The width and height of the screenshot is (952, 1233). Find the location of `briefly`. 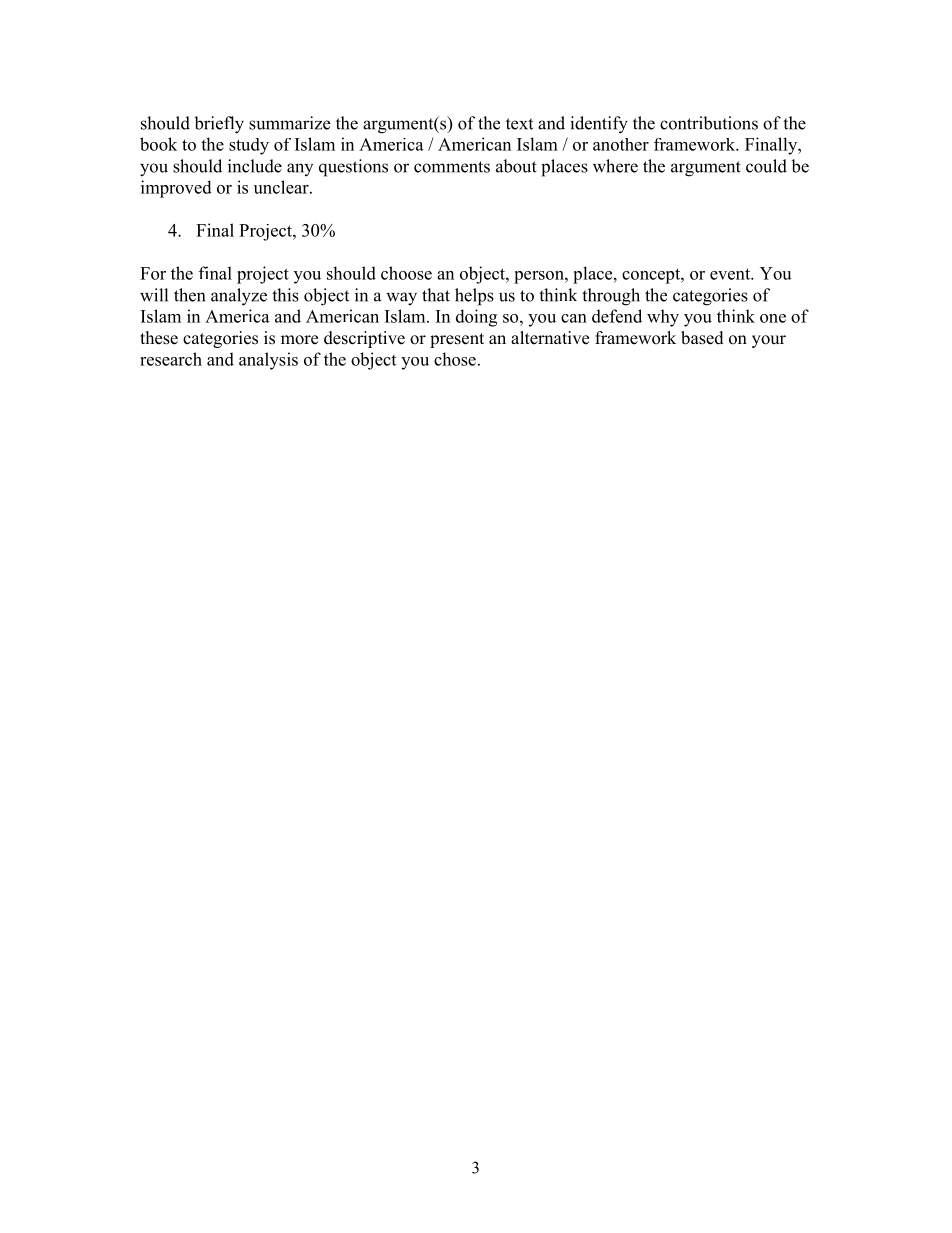

briefly is located at coordinates (219, 125).
